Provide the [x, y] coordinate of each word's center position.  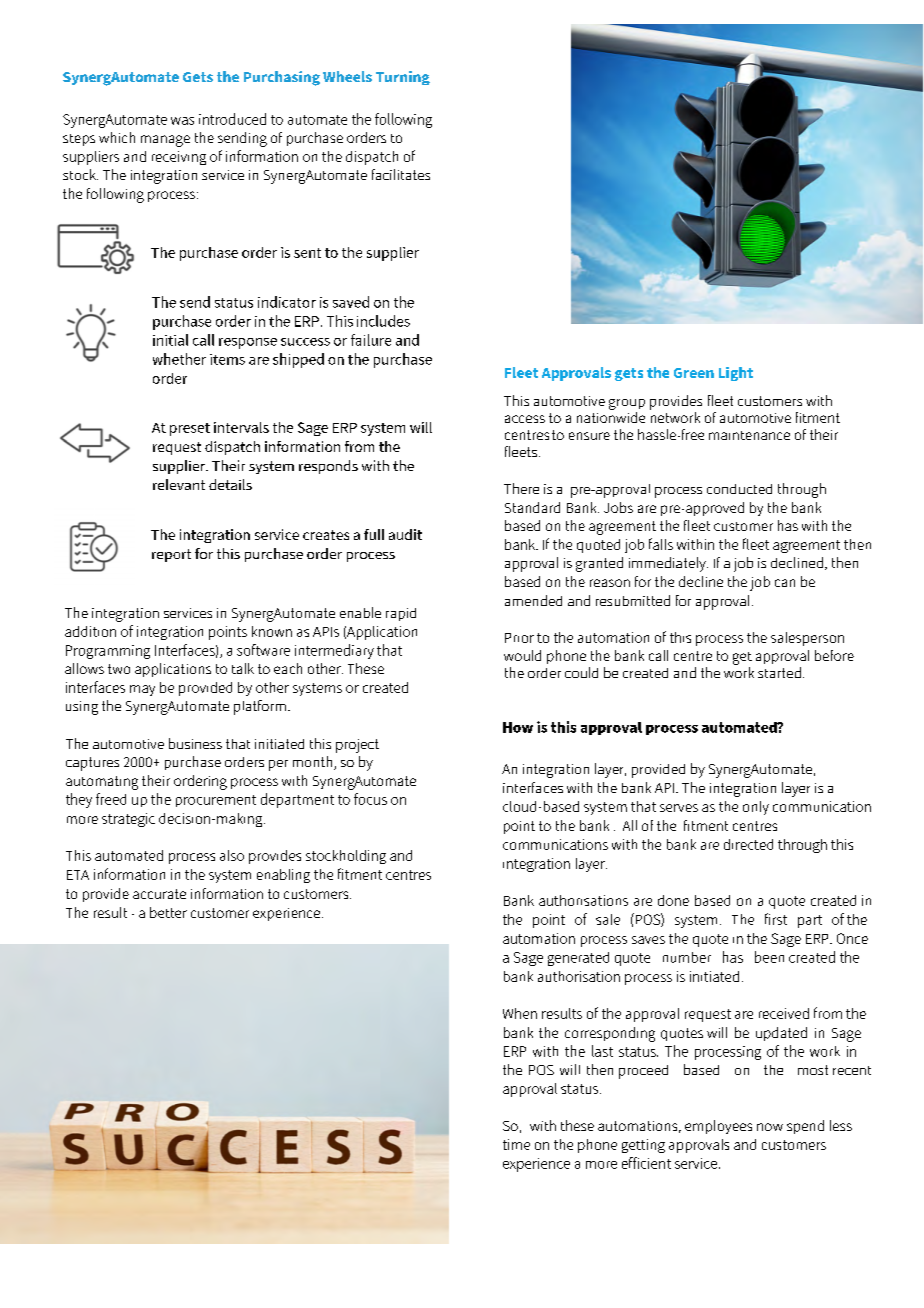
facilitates [401, 174]
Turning [403, 78]
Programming [108, 652]
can [785, 583]
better [168, 912]
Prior [519, 638]
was [182, 121]
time [516, 1144]
